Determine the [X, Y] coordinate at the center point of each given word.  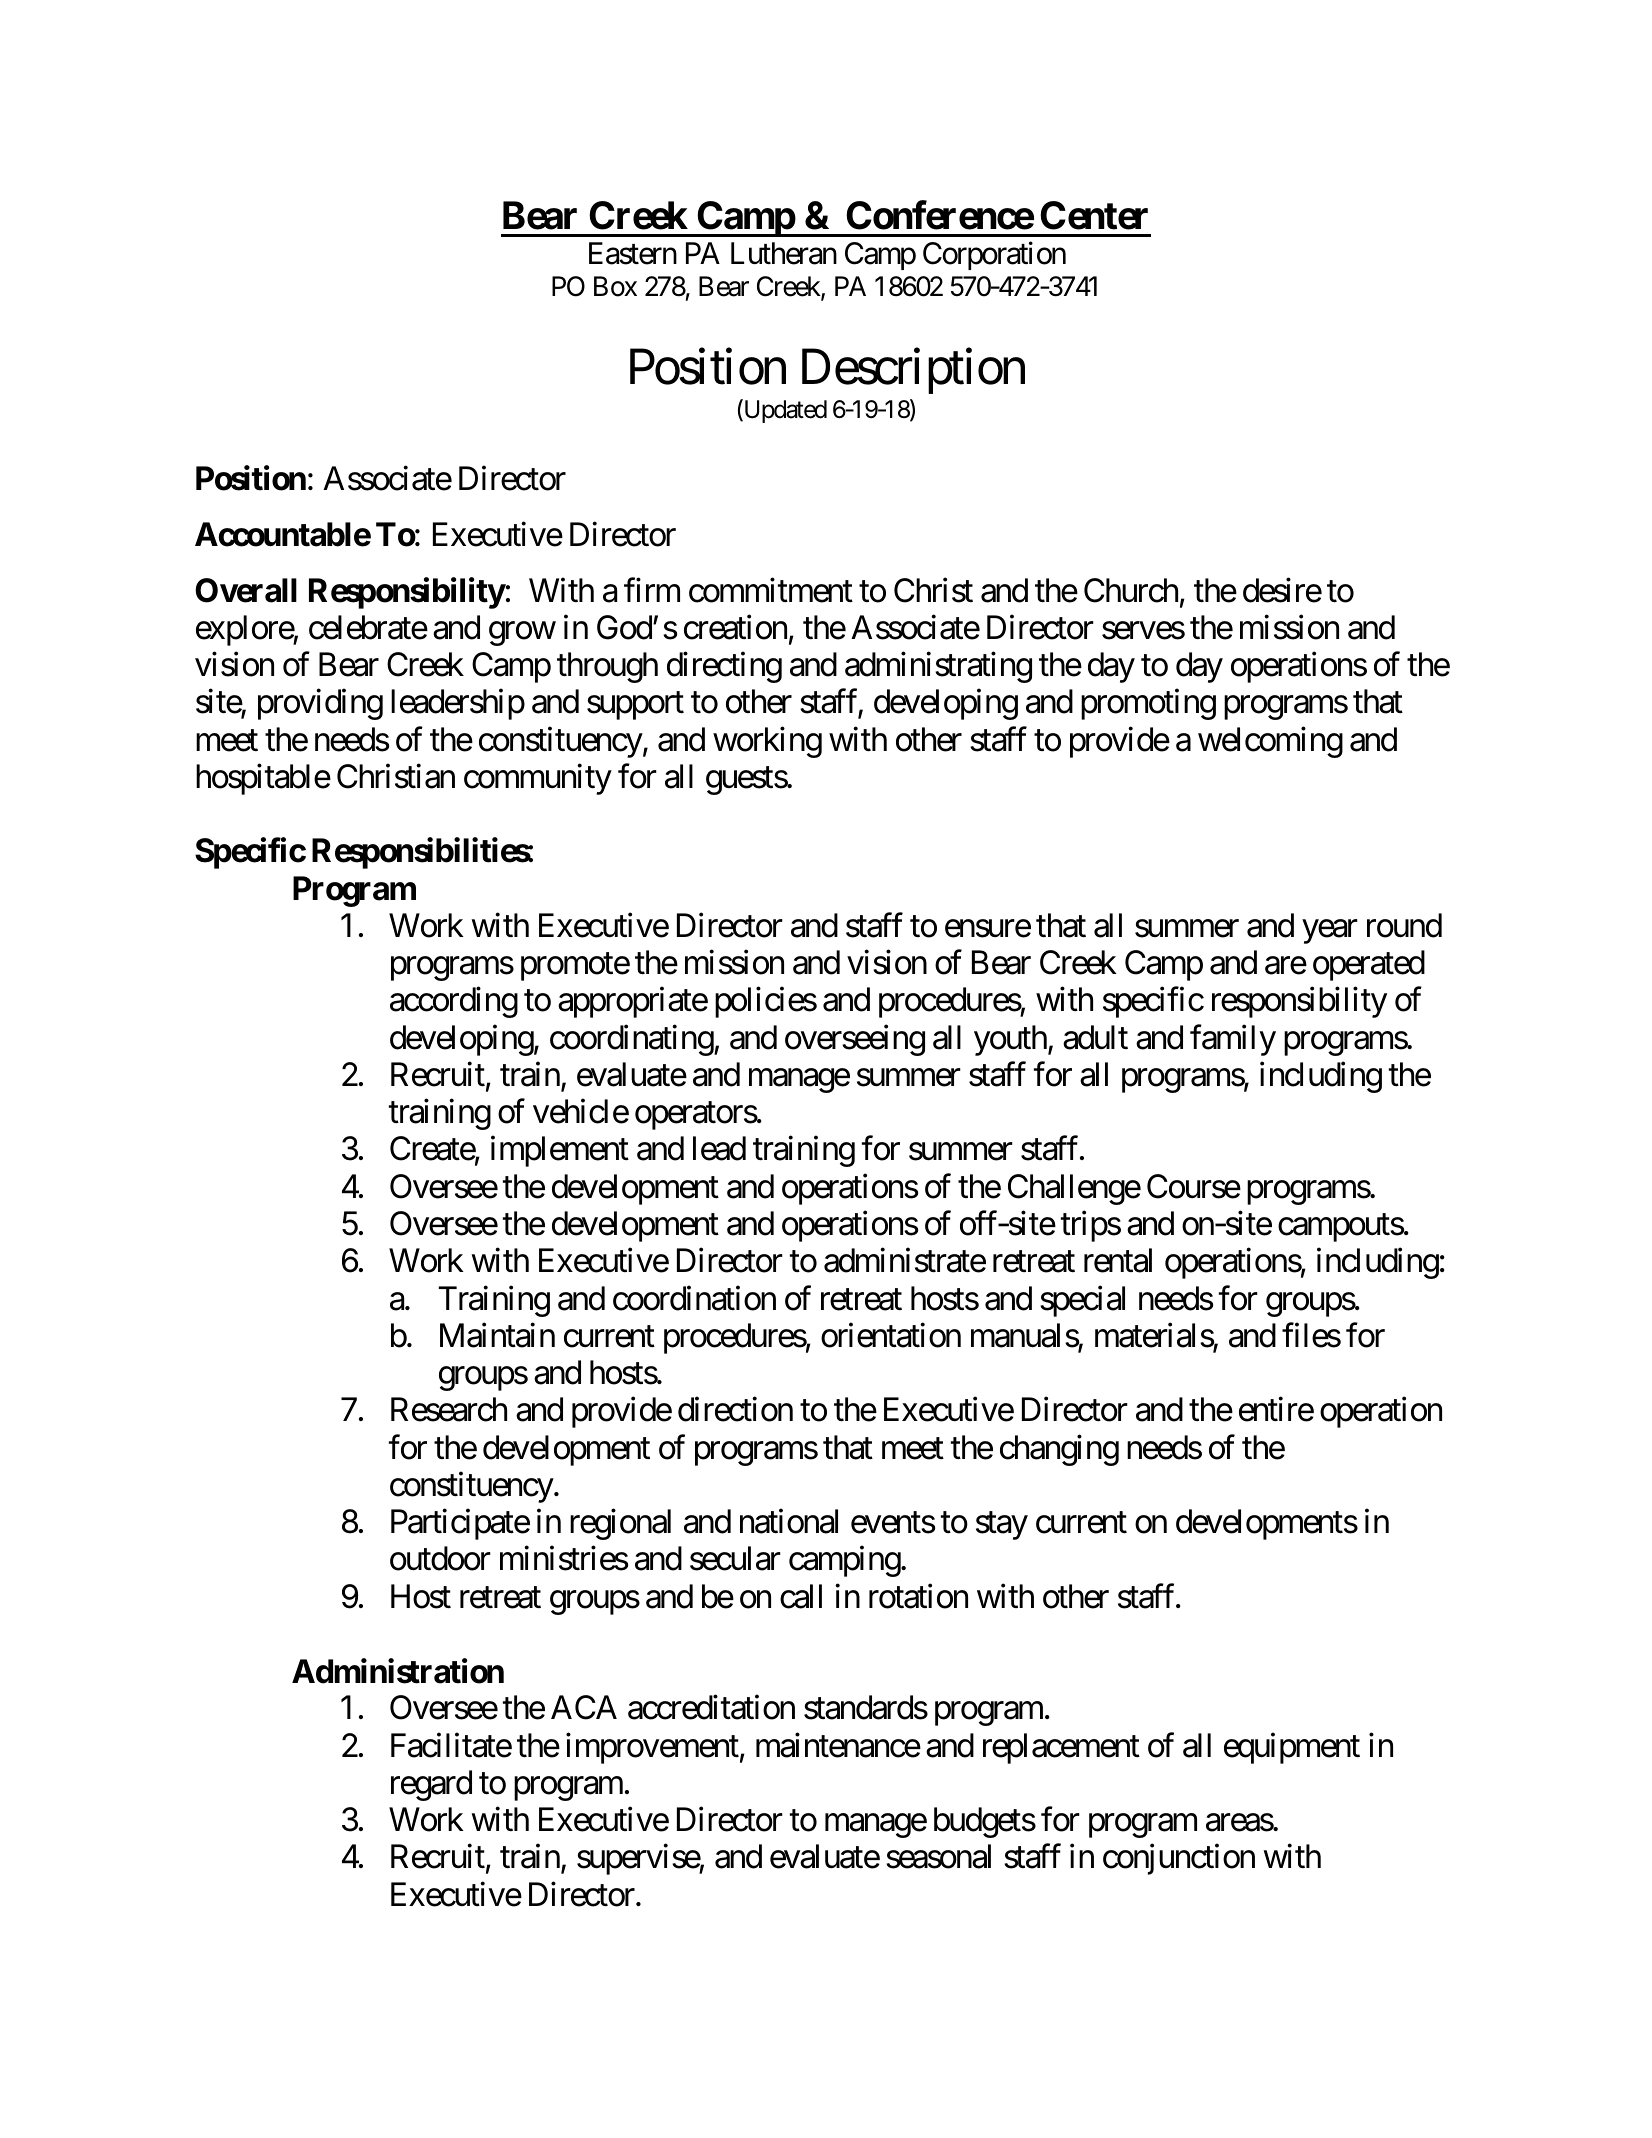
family [1233, 1040]
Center [1094, 215]
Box [615, 286]
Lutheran [784, 253]
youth [1010, 1040]
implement [560, 1151]
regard [431, 1785]
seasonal [938, 1856]
